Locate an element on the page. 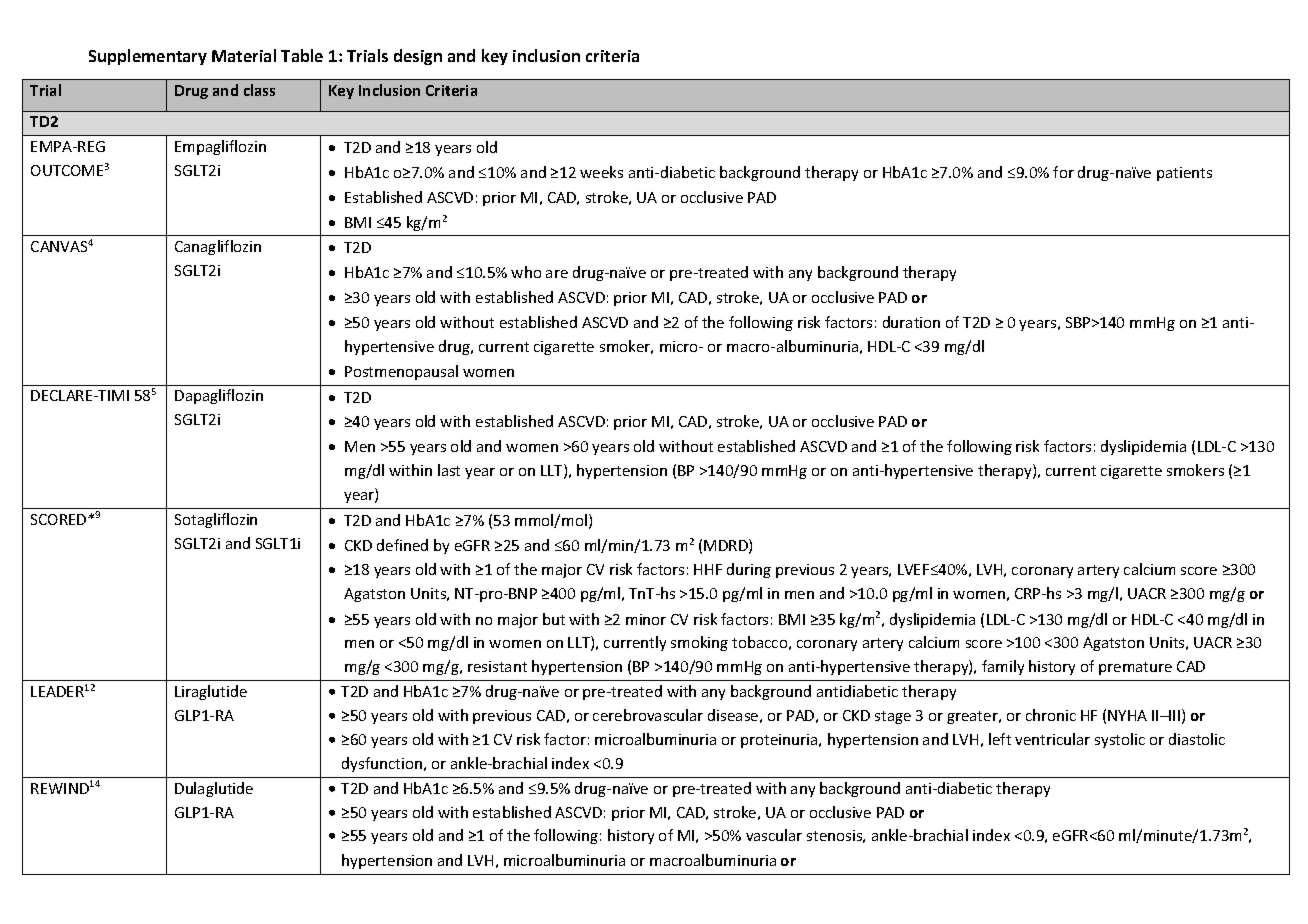 The width and height of the page is (1308, 924). stage is located at coordinates (893, 717).
